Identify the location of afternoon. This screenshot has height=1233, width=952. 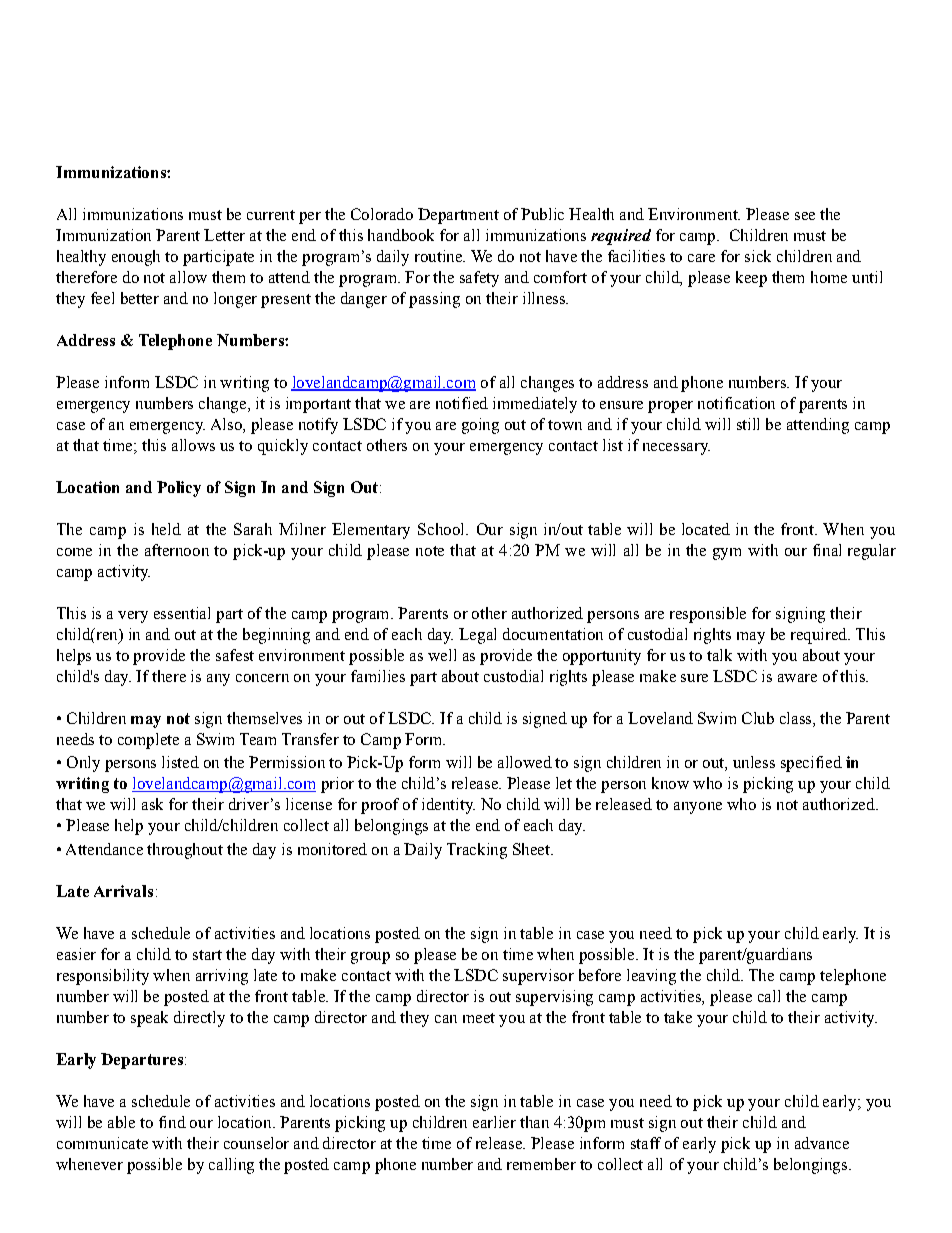
(177, 550).
